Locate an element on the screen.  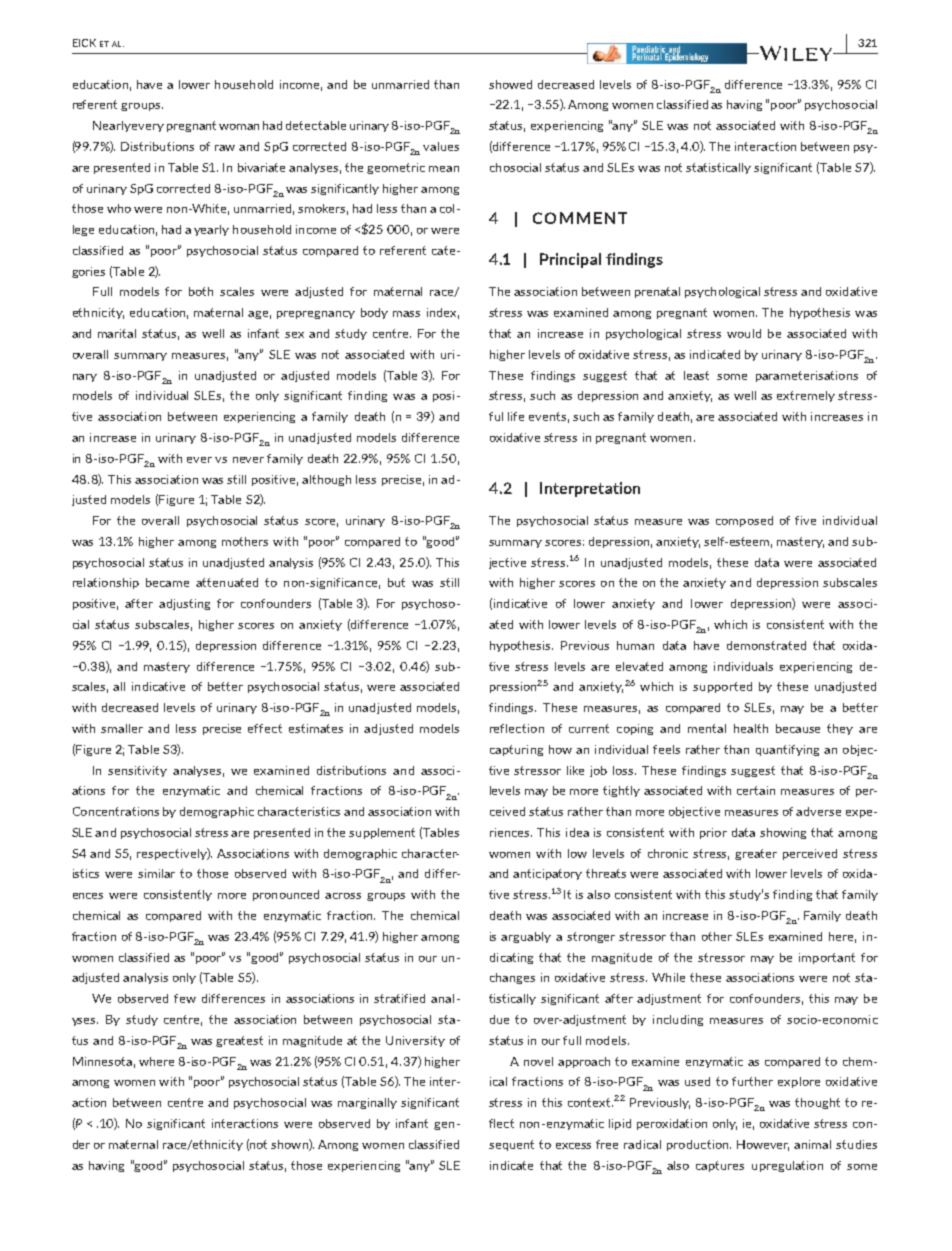
shown is located at coordinates (290, 1145).
